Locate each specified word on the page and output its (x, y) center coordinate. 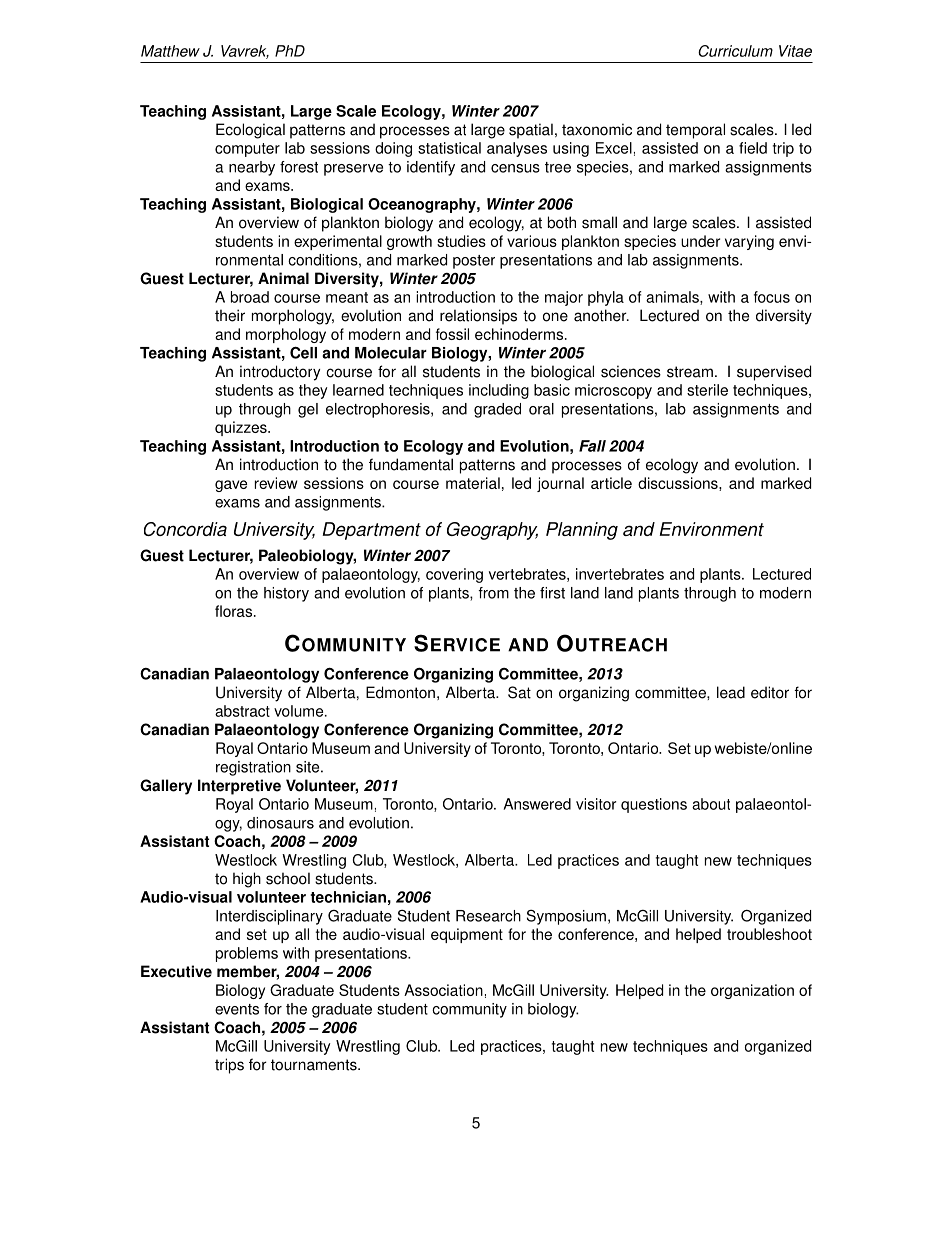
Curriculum (735, 51)
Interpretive (239, 787)
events (237, 1009)
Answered (537, 804)
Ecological (250, 131)
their (230, 315)
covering (454, 575)
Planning (582, 531)
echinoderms (520, 334)
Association (443, 990)
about (711, 804)
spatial (531, 131)
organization (752, 991)
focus (772, 297)
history (286, 594)
